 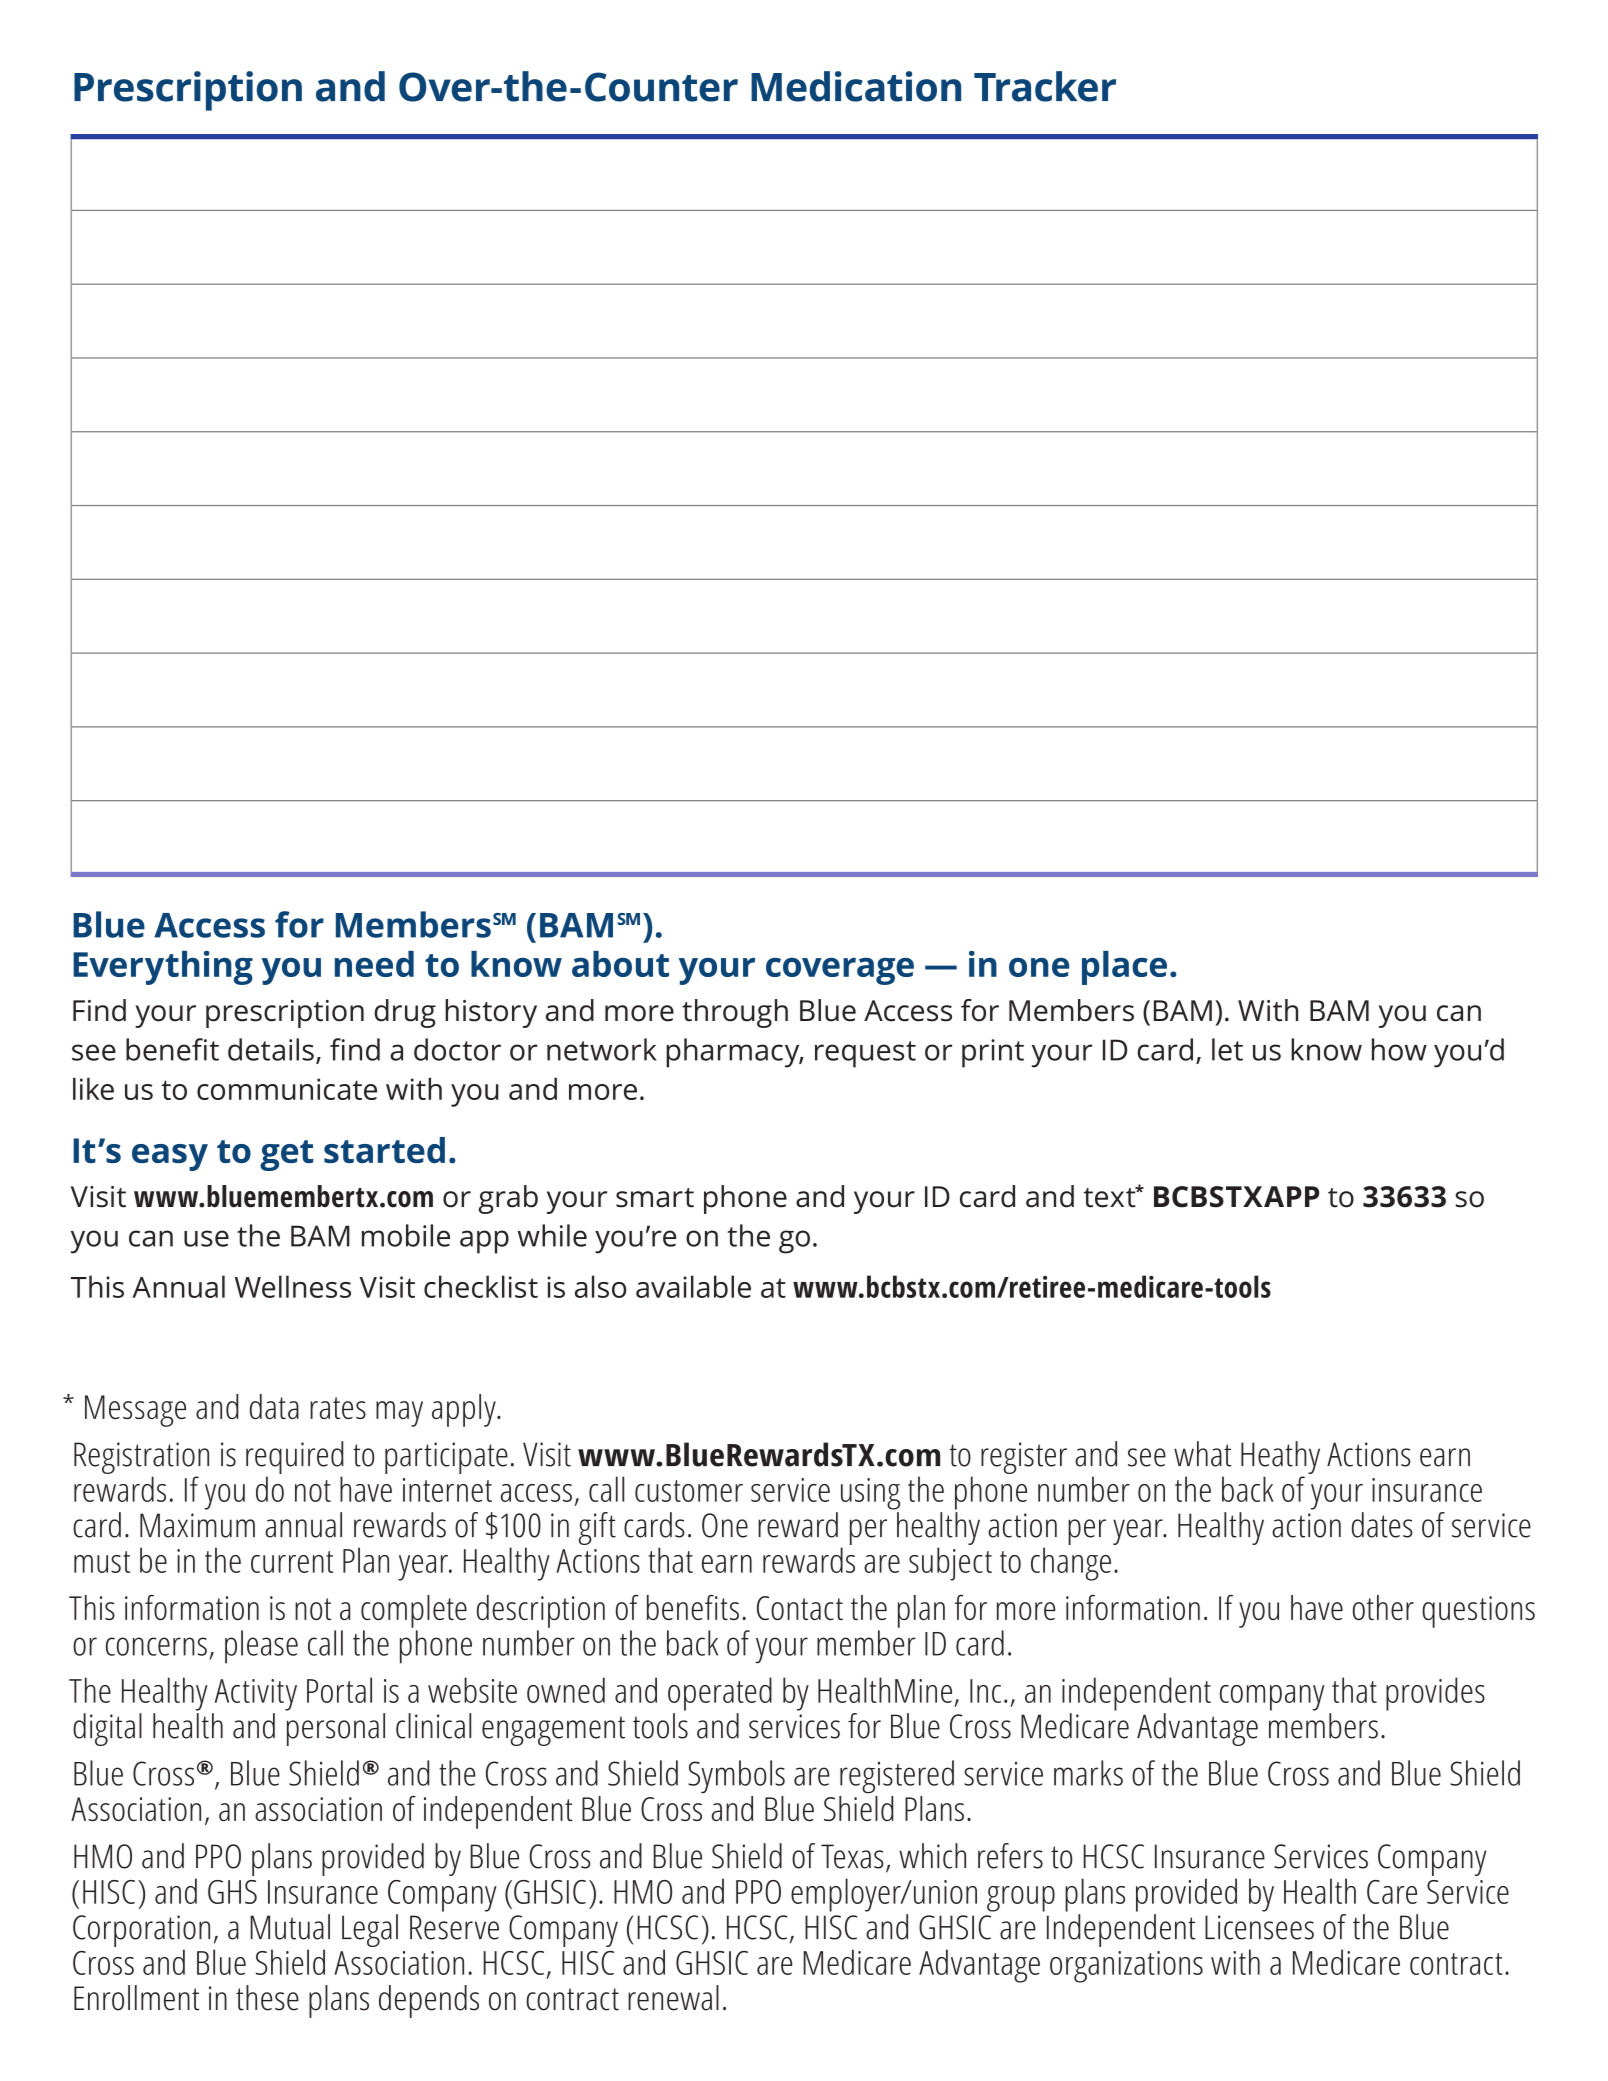 What do you see at coordinates (856, 86) in the screenshot?
I see `Medication` at bounding box center [856, 86].
